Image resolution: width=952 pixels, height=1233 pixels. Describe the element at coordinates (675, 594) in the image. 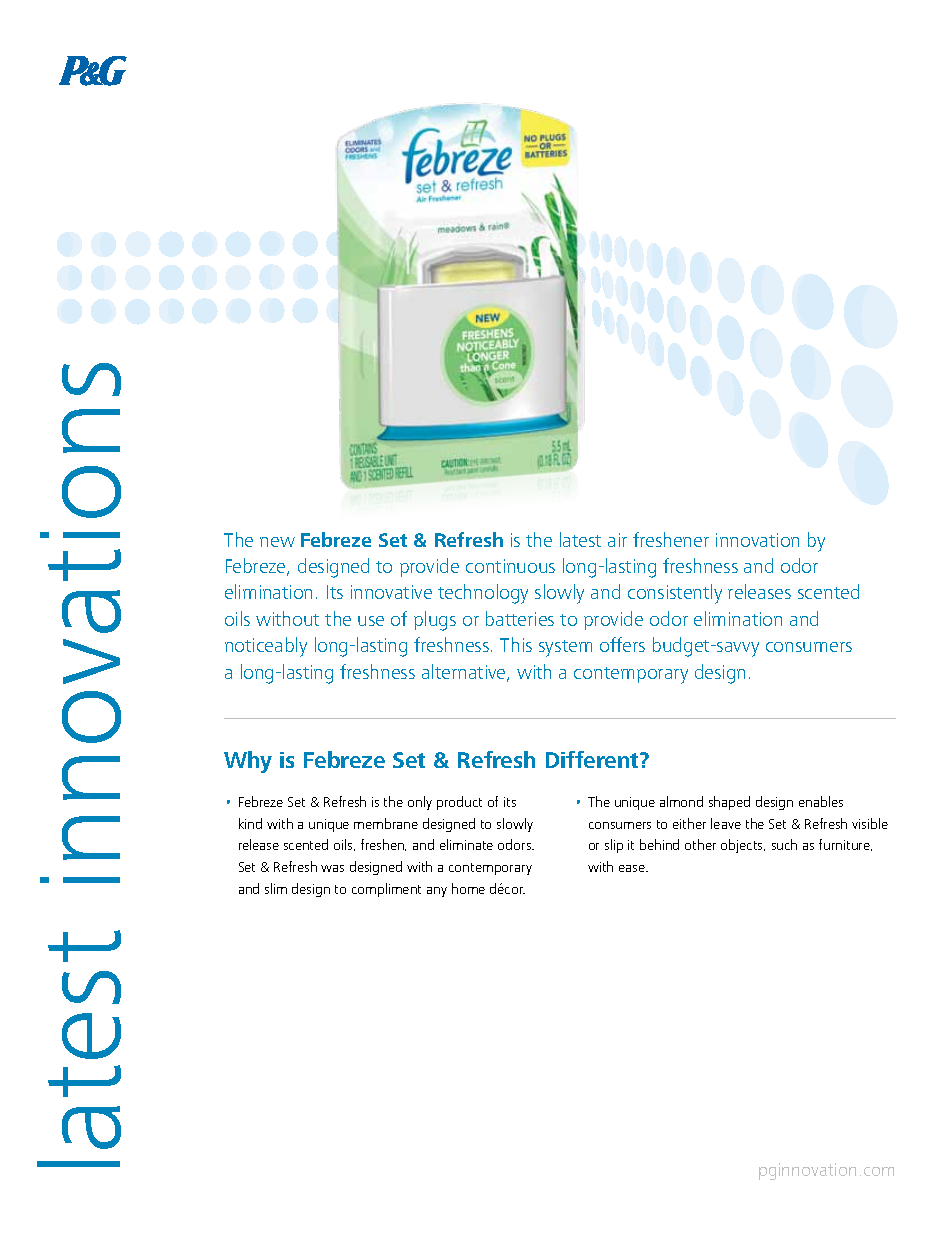

I see `consistently` at that location.
